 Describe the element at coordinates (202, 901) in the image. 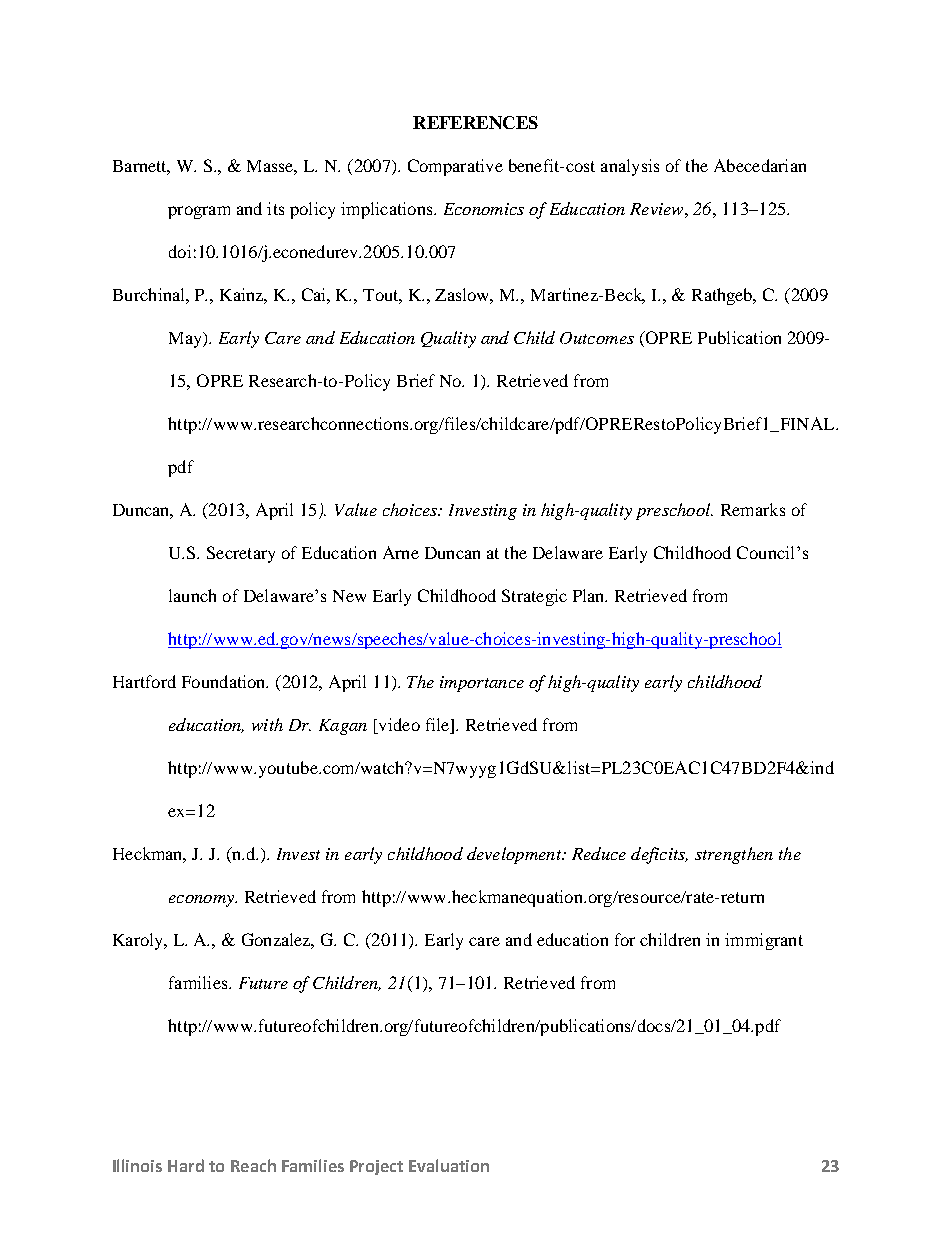

I see `economy` at that location.
